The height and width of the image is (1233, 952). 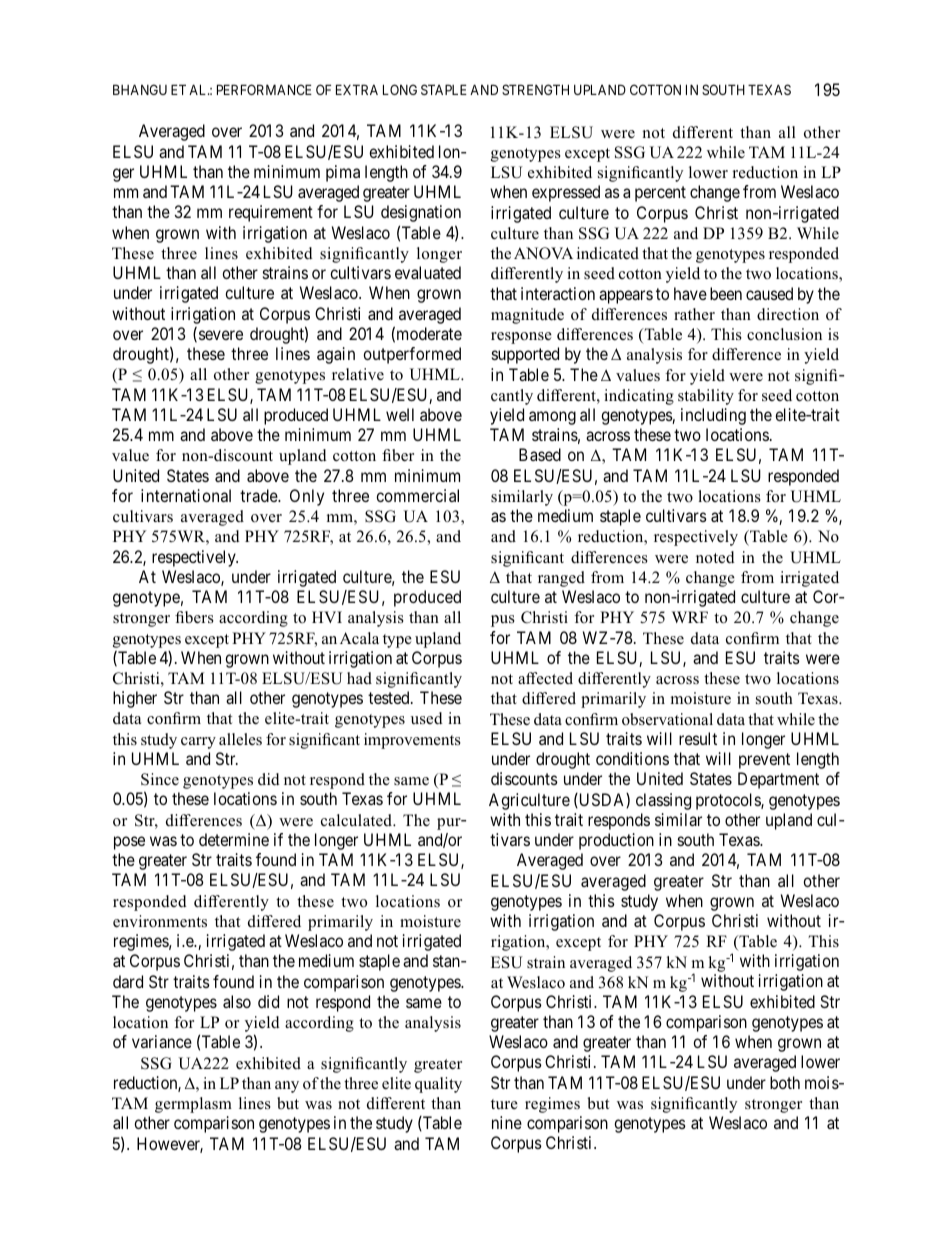 What do you see at coordinates (535, 89) in the image?
I see `STRENGTH` at bounding box center [535, 89].
